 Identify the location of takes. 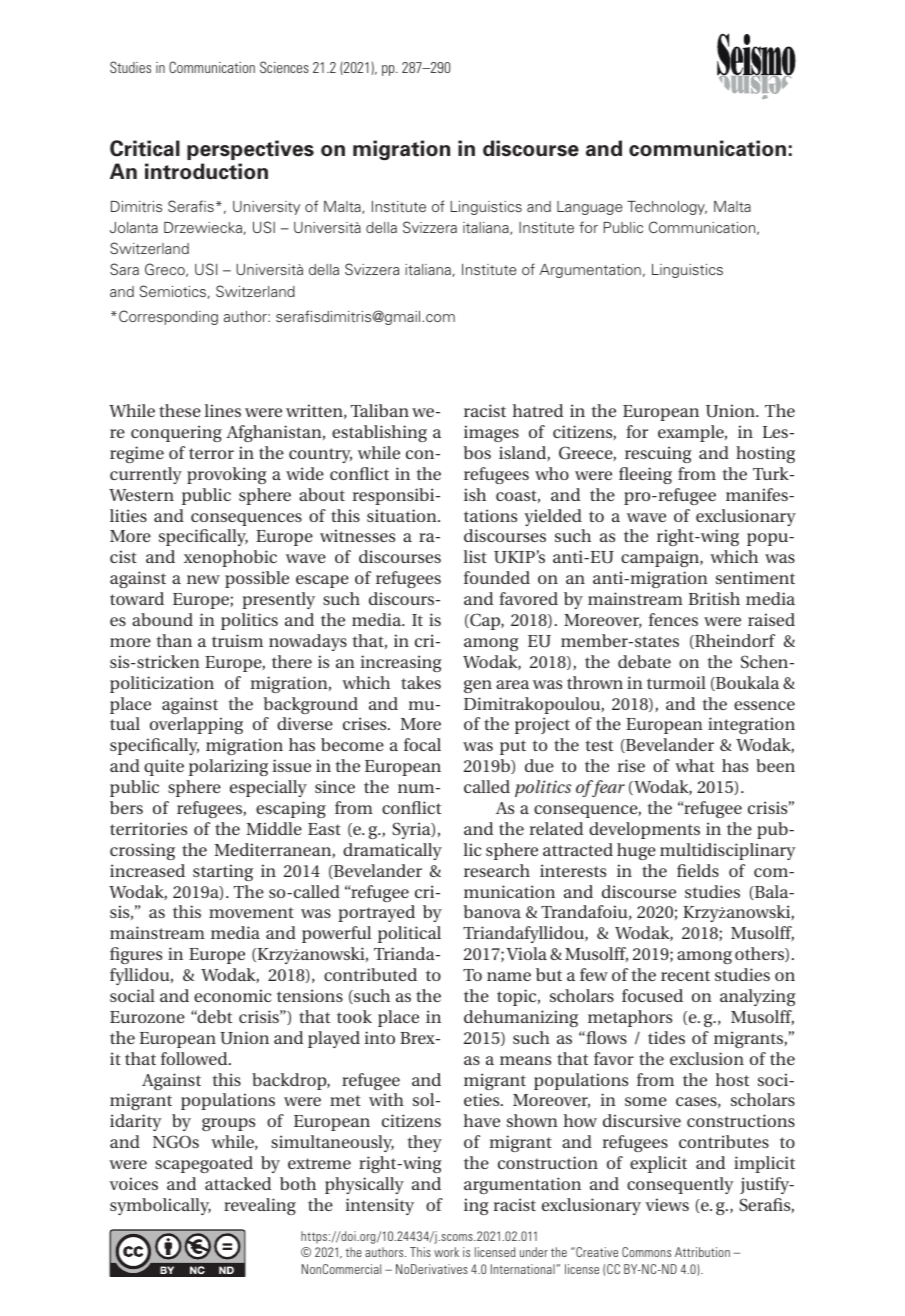
(421, 682).
